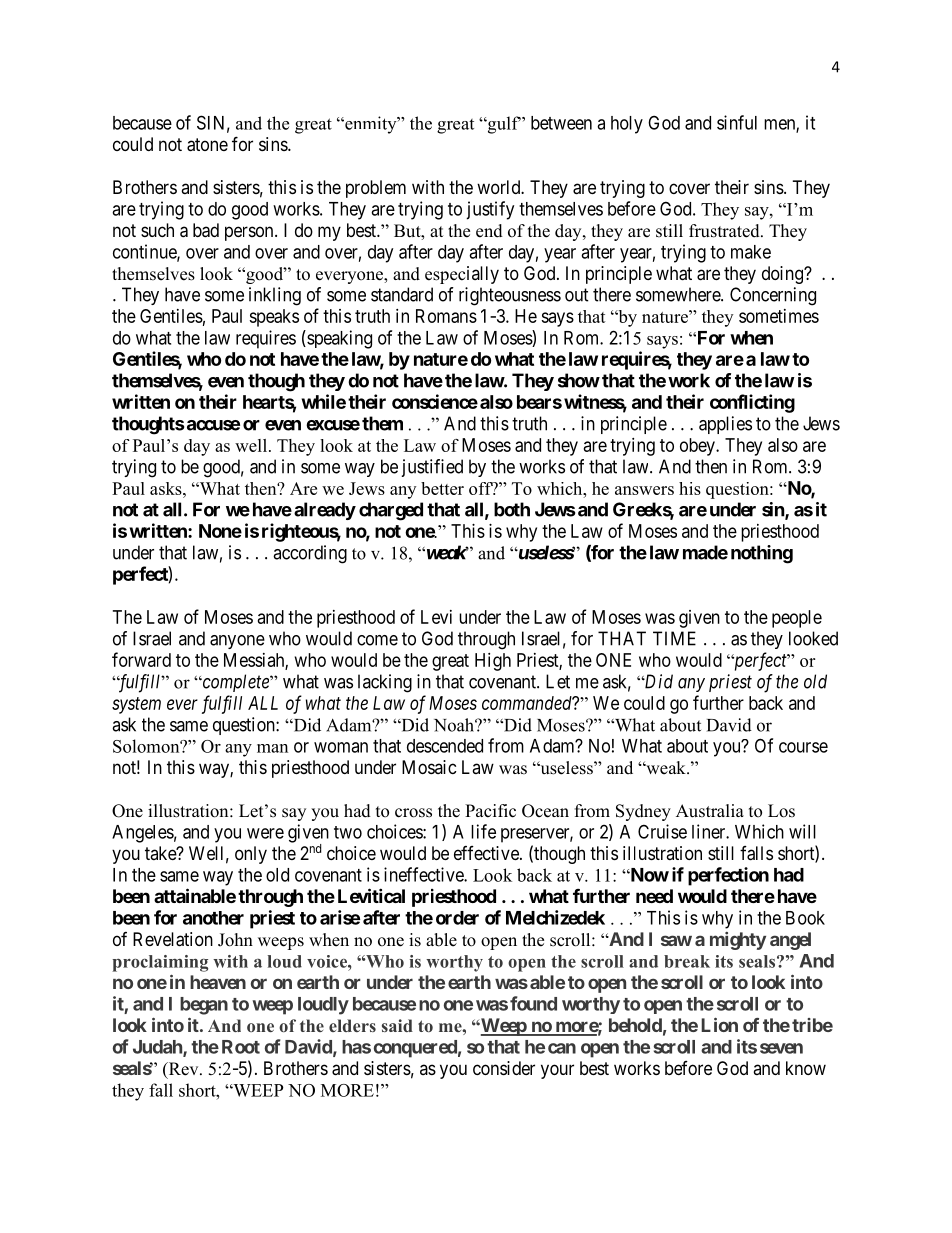 This page has width=952, height=1233. Describe the element at coordinates (136, 705) in the page. I see `system` at that location.
